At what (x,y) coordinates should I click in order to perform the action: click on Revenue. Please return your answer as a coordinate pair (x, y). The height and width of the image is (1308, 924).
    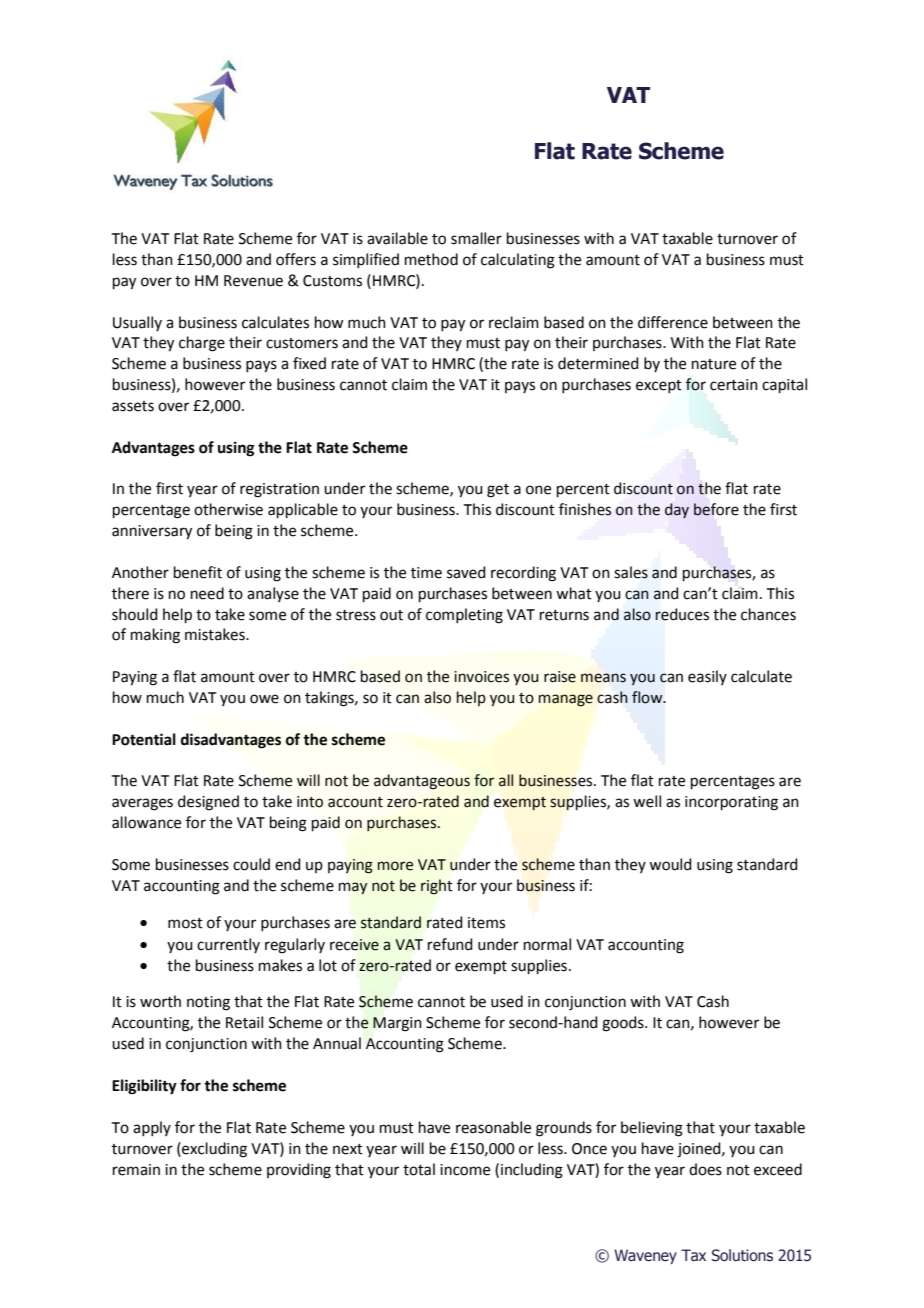
    Looking at the image, I should click on (253, 281).
